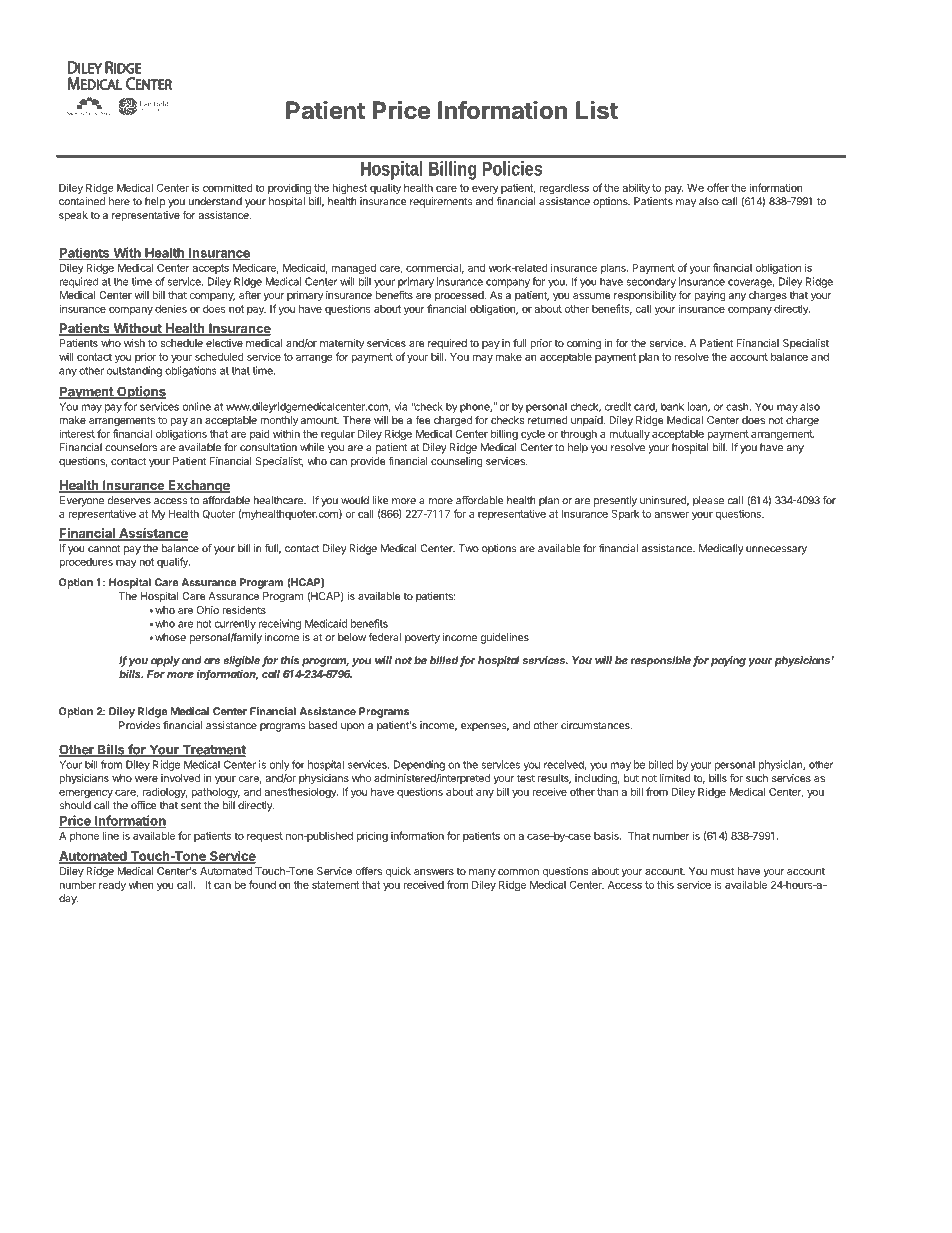 This screenshot has width=952, height=1233. I want to click on when, so click(141, 885).
